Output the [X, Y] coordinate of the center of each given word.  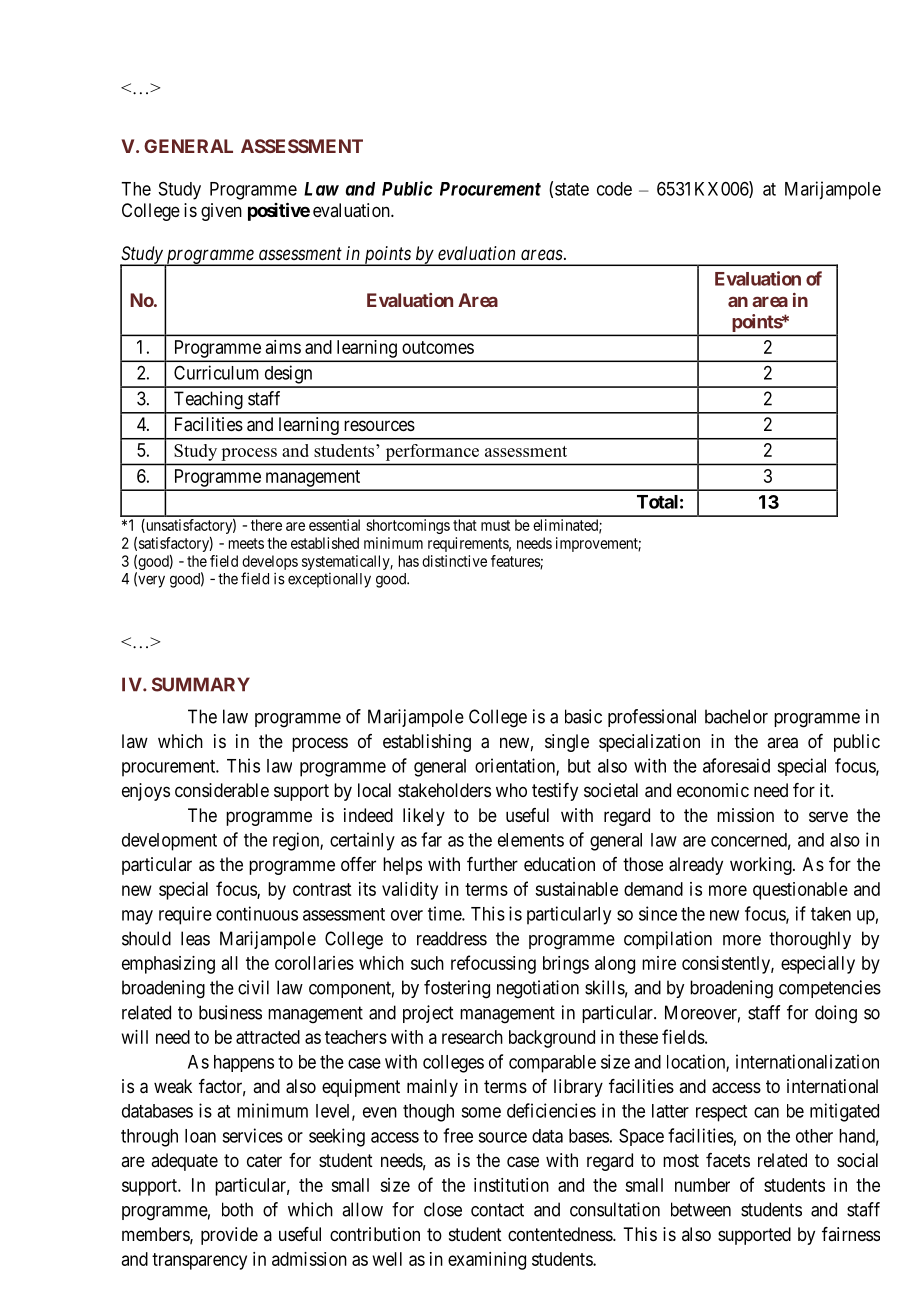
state [572, 189]
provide [229, 1236]
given [221, 212]
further [492, 864]
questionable [800, 891]
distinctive [454, 561]
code [614, 189]
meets [246, 543]
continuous [257, 913]
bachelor [736, 716]
